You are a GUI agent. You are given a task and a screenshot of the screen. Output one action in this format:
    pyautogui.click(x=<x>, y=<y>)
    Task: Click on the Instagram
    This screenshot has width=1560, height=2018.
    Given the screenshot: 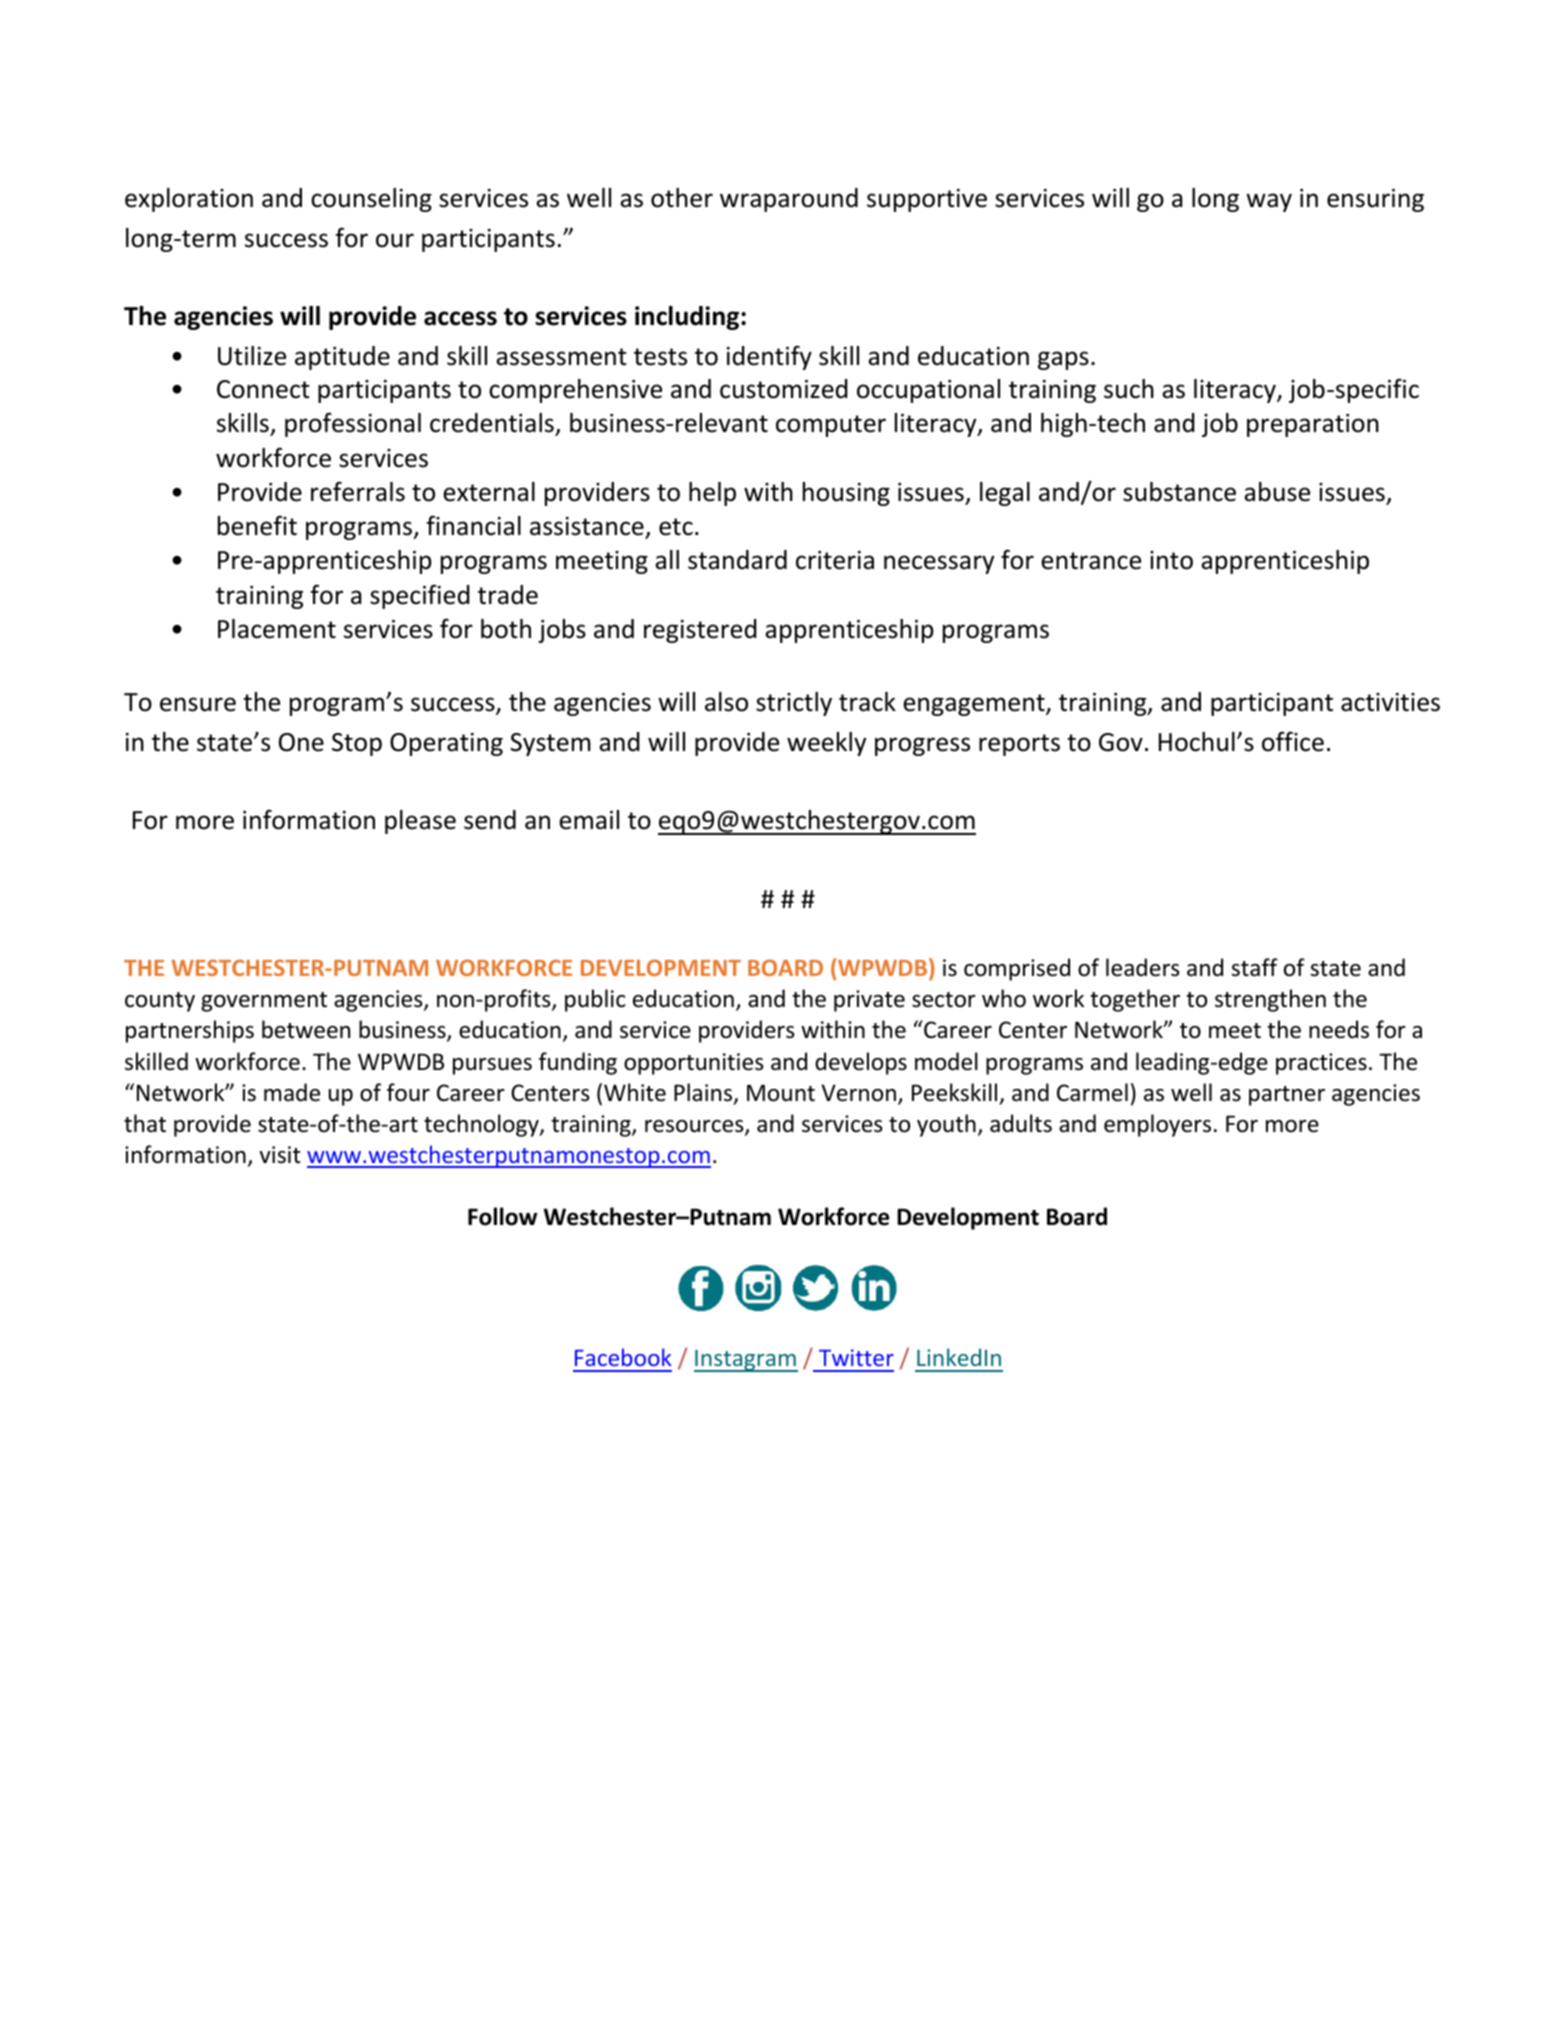 What is the action you would take?
    pyautogui.click(x=746, y=1360)
